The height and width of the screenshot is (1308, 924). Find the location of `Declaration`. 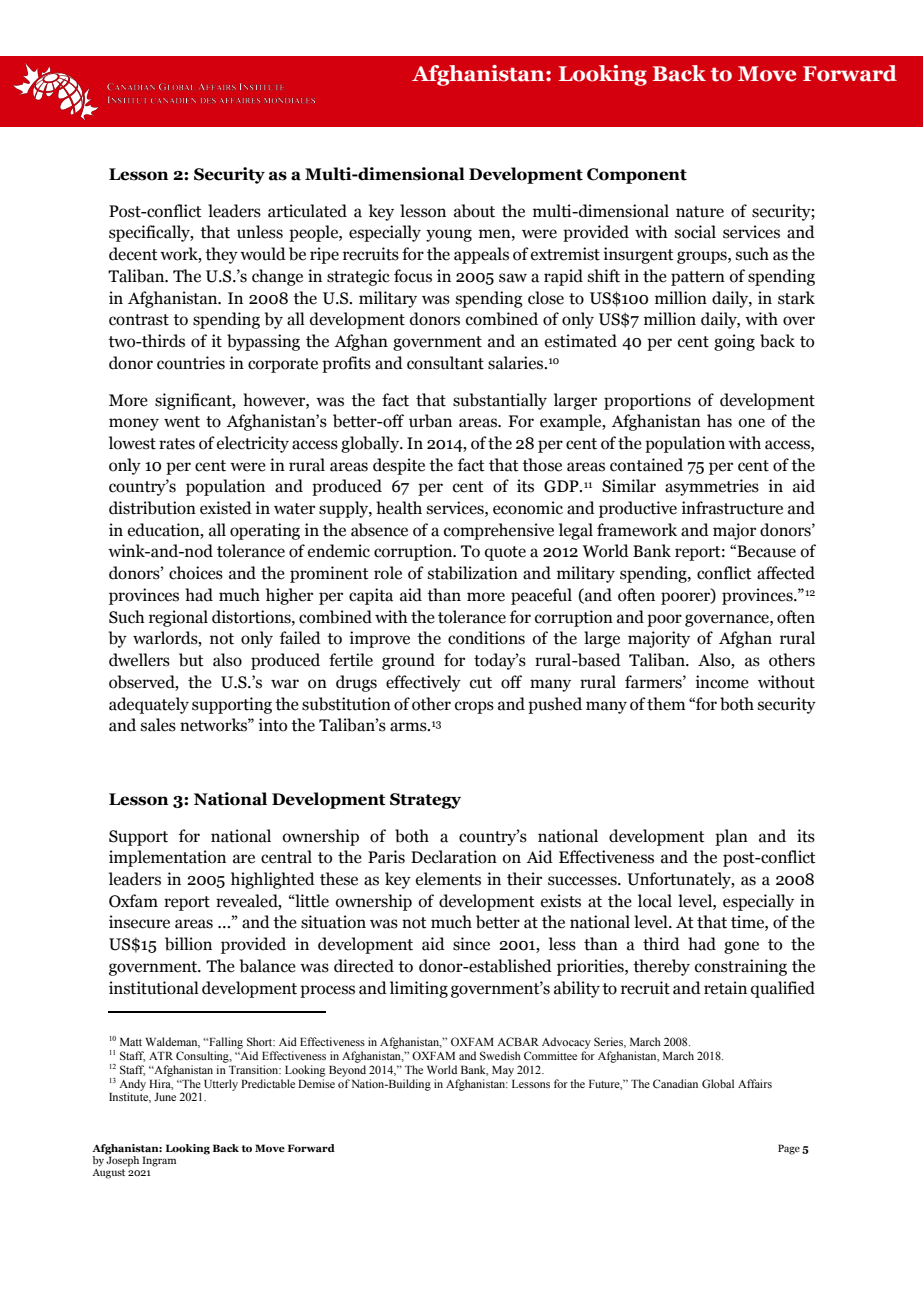

Declaration is located at coordinates (454, 857).
